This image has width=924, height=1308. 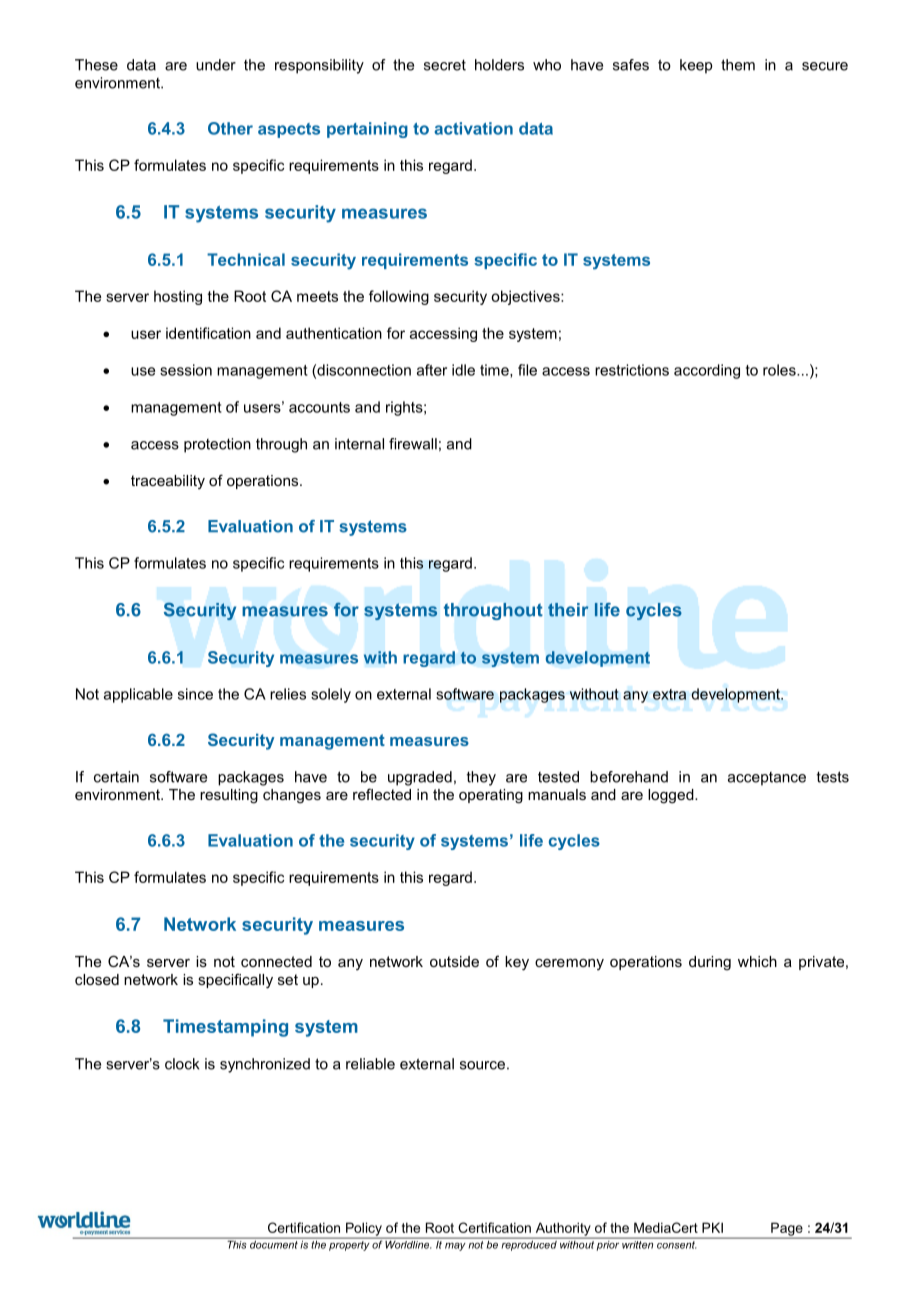 I want to click on under, so click(x=216, y=65).
